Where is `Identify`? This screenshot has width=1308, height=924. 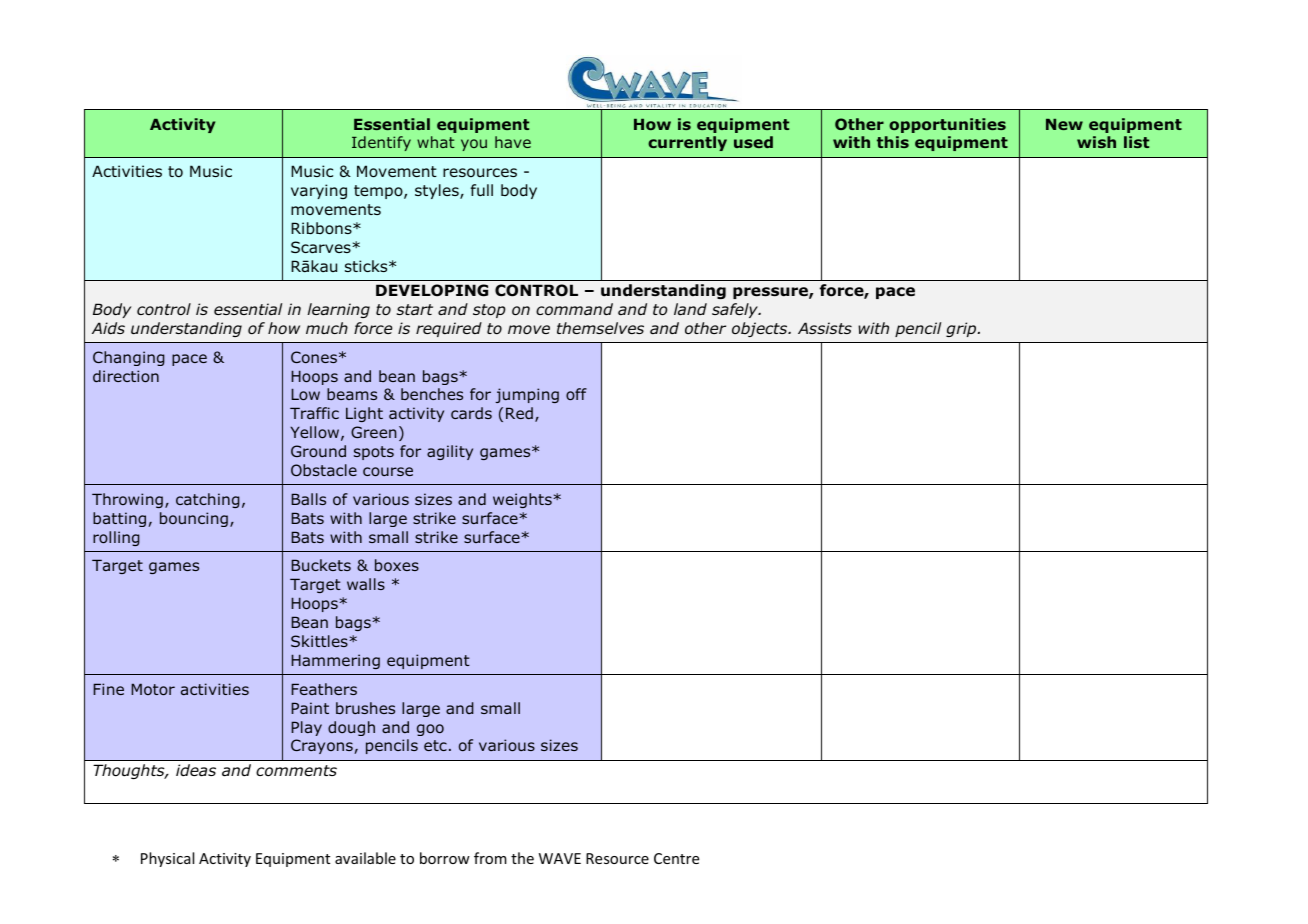 Identify is located at coordinates (381, 143).
